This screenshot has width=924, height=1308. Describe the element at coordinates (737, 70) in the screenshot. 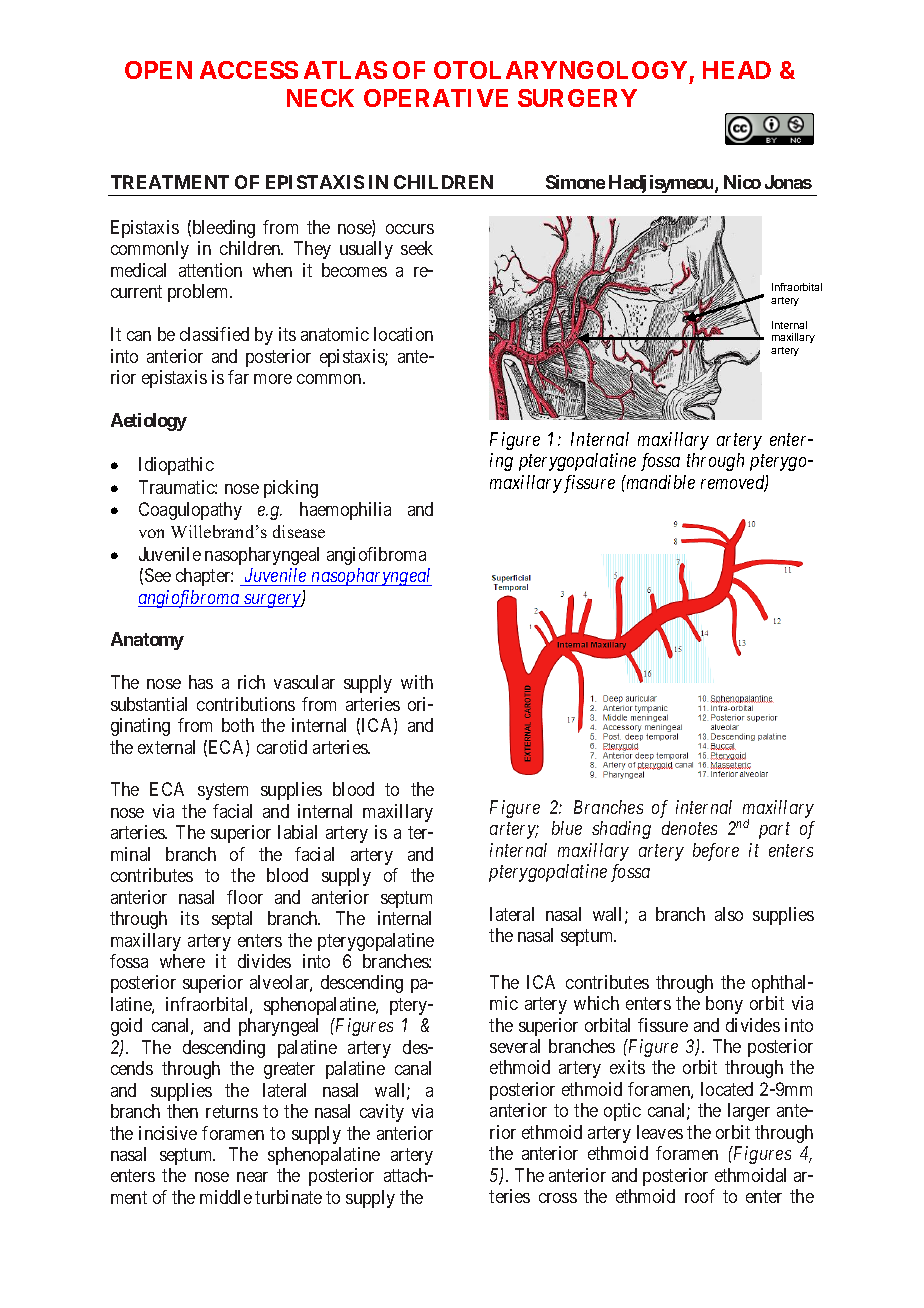

I see `HEAD` at that location.
